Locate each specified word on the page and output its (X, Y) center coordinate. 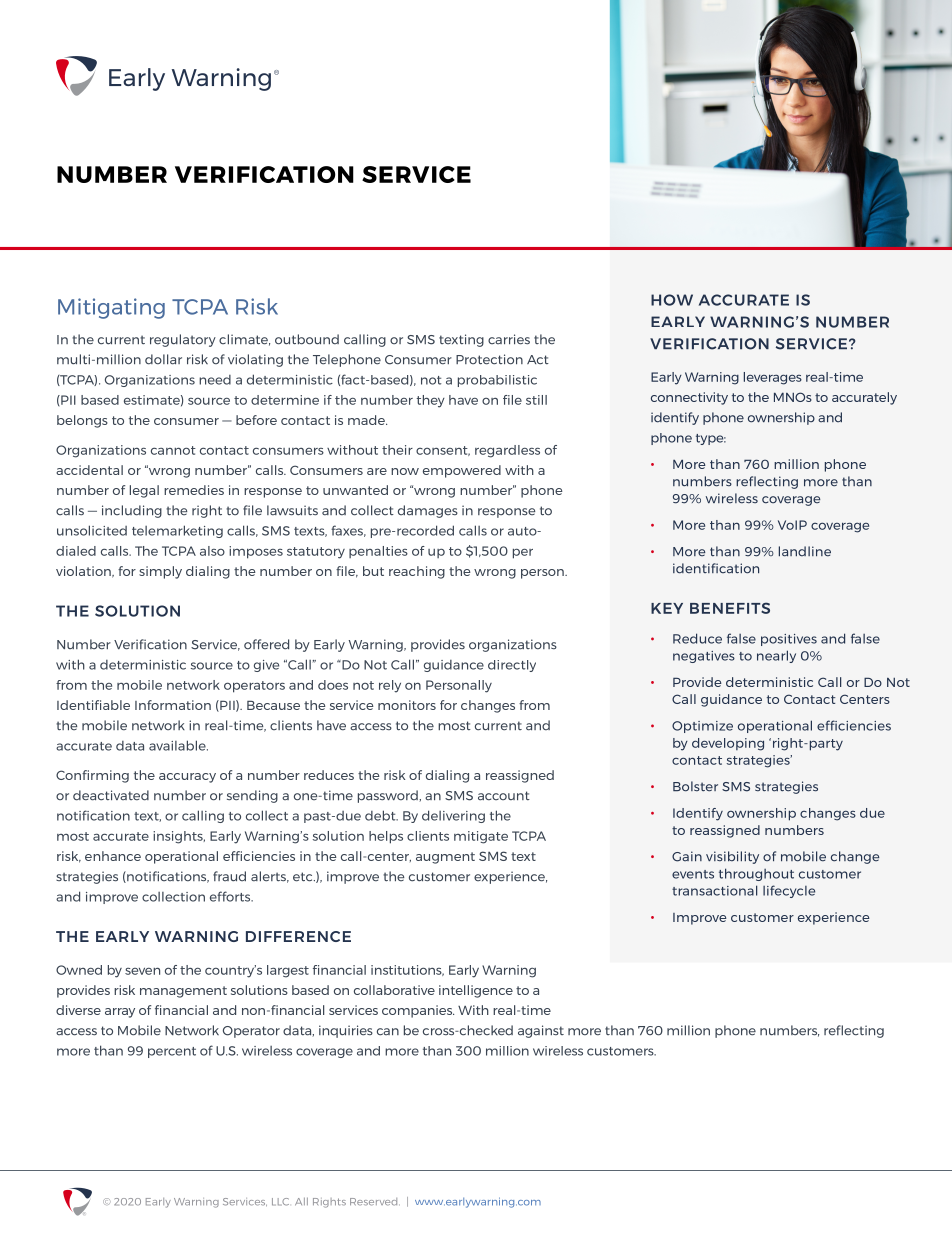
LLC (280, 1202)
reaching (417, 572)
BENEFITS (730, 608)
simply (160, 572)
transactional (714, 890)
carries (509, 339)
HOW (672, 300)
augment (445, 858)
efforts (231, 896)
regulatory (183, 340)
